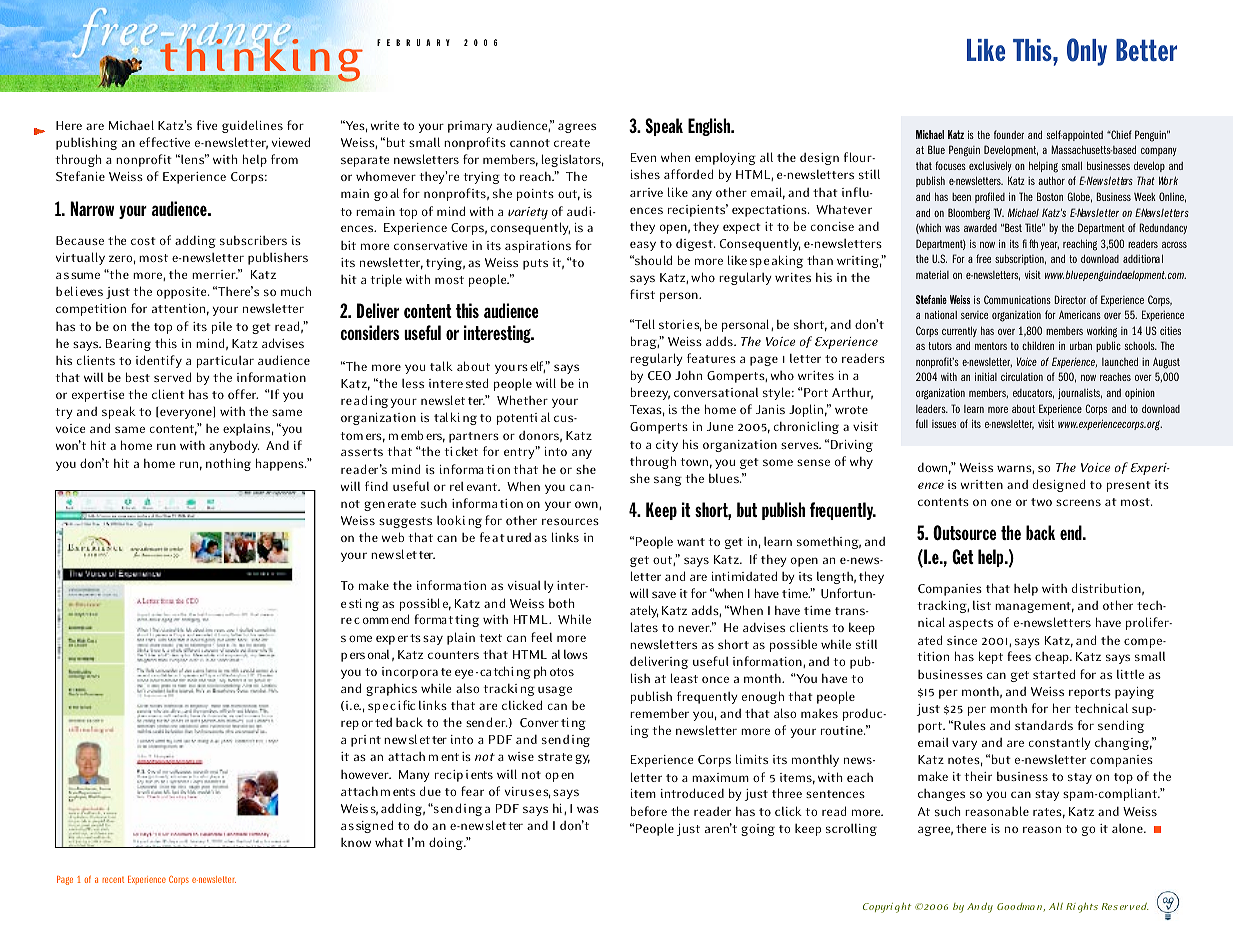  Describe the element at coordinates (1050, 246) in the page. I see `year` at that location.
